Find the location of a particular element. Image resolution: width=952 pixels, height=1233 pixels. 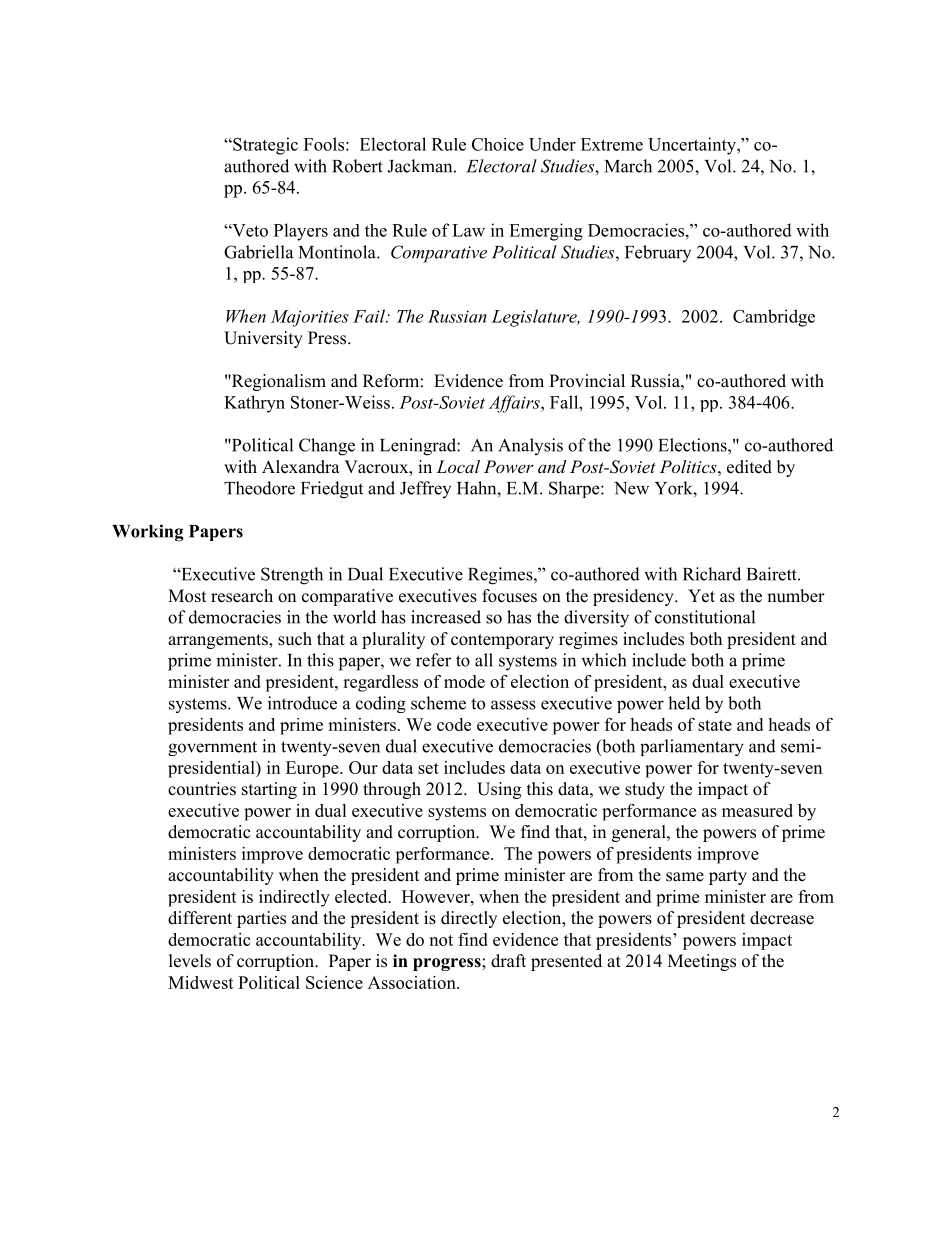

Uncertainty is located at coordinates (693, 146).
